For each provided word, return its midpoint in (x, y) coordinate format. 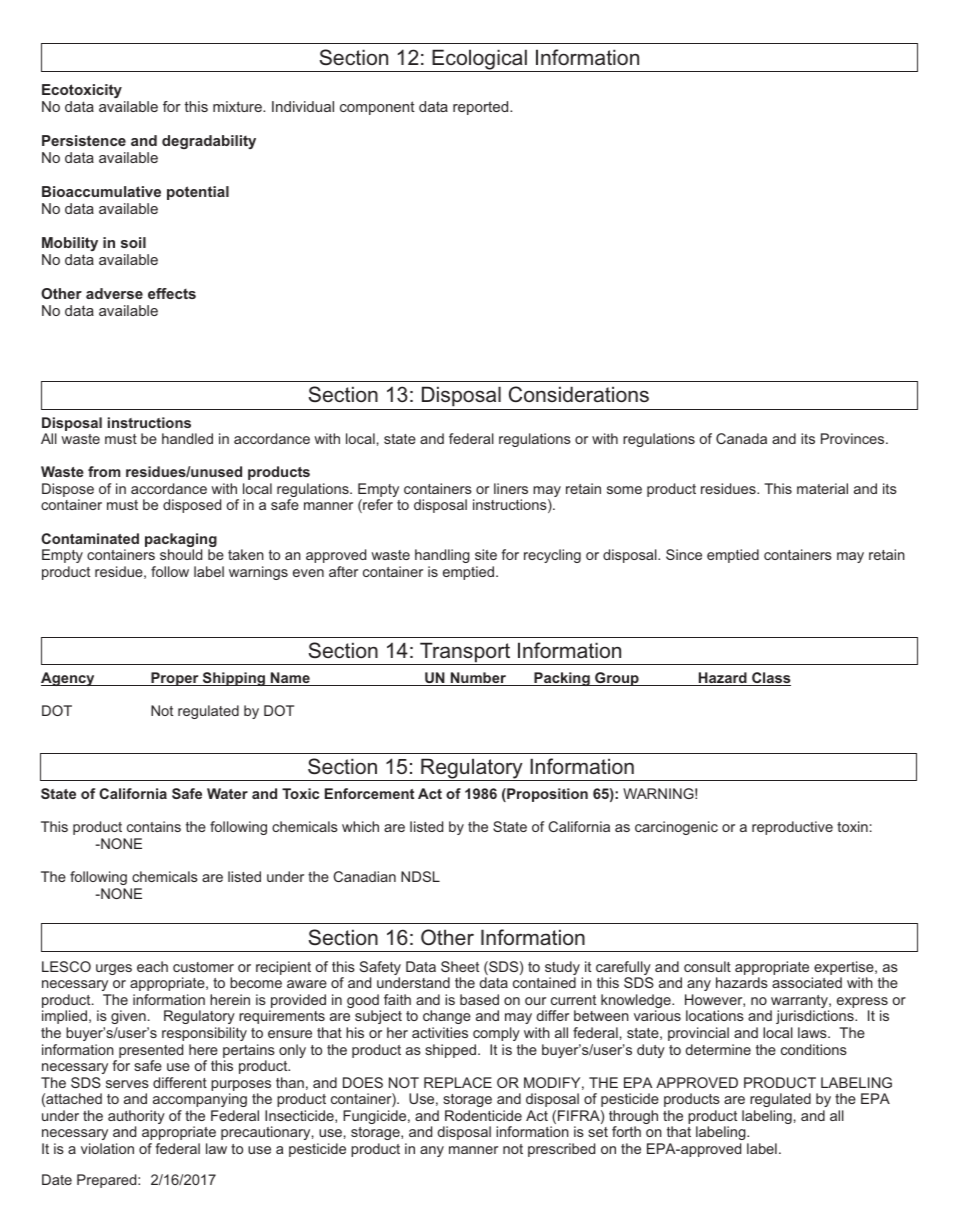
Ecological (479, 60)
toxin (852, 826)
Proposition (546, 795)
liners (511, 488)
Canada (741, 438)
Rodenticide (483, 1115)
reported (482, 108)
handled (187, 438)
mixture (238, 106)
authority (136, 1118)
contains (154, 826)
